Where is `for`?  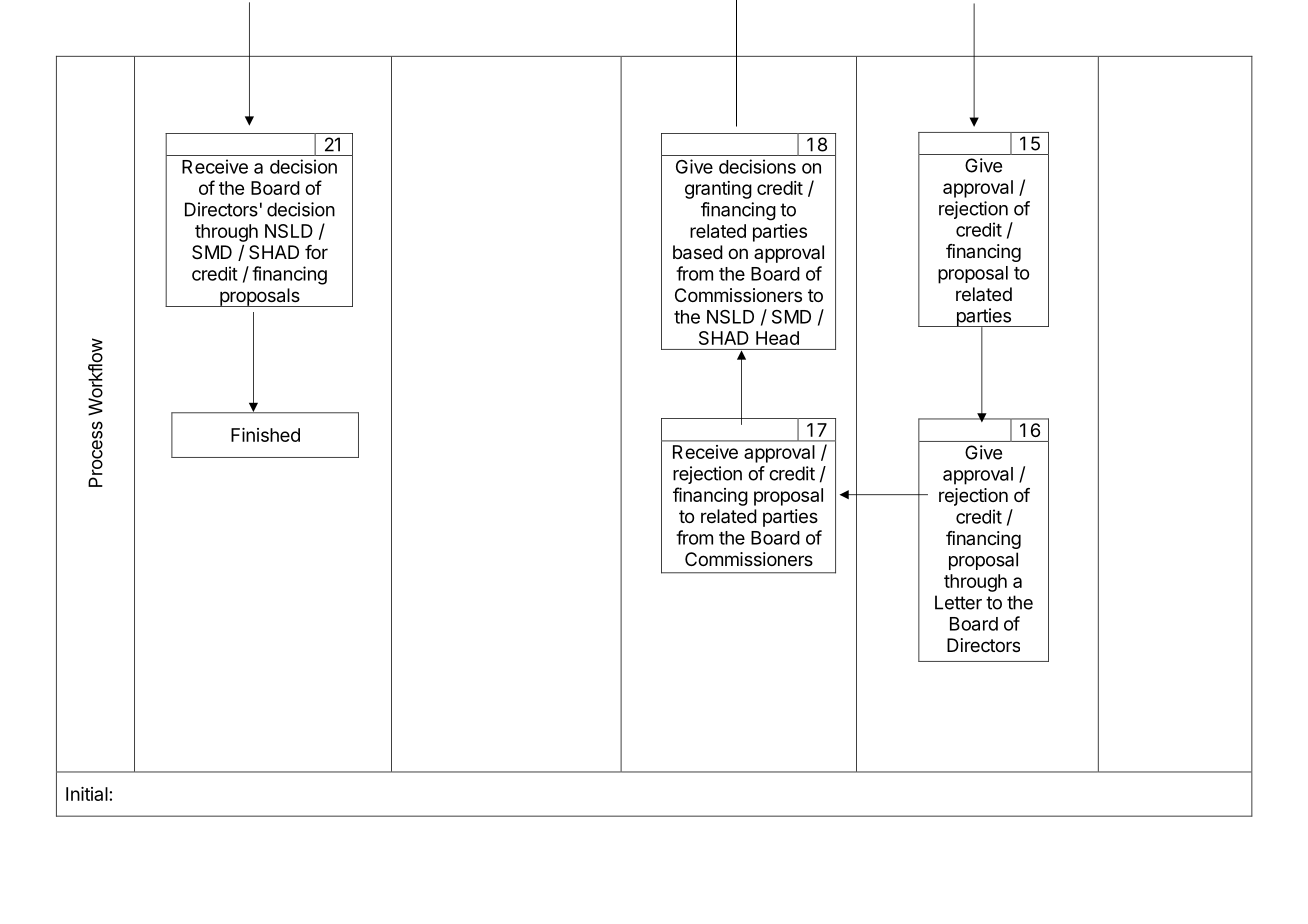
for is located at coordinates (316, 252).
